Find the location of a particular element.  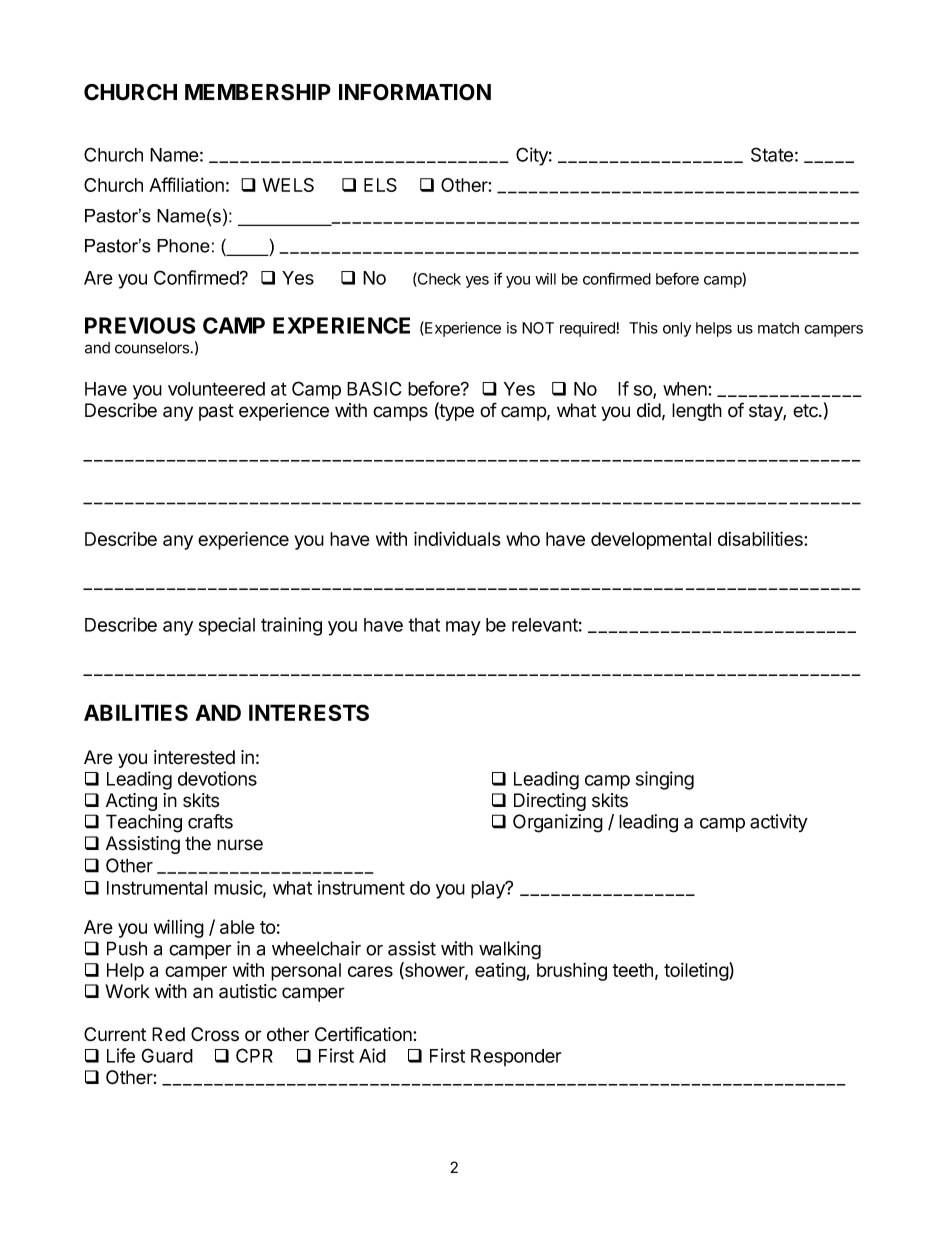

special is located at coordinates (227, 626).
